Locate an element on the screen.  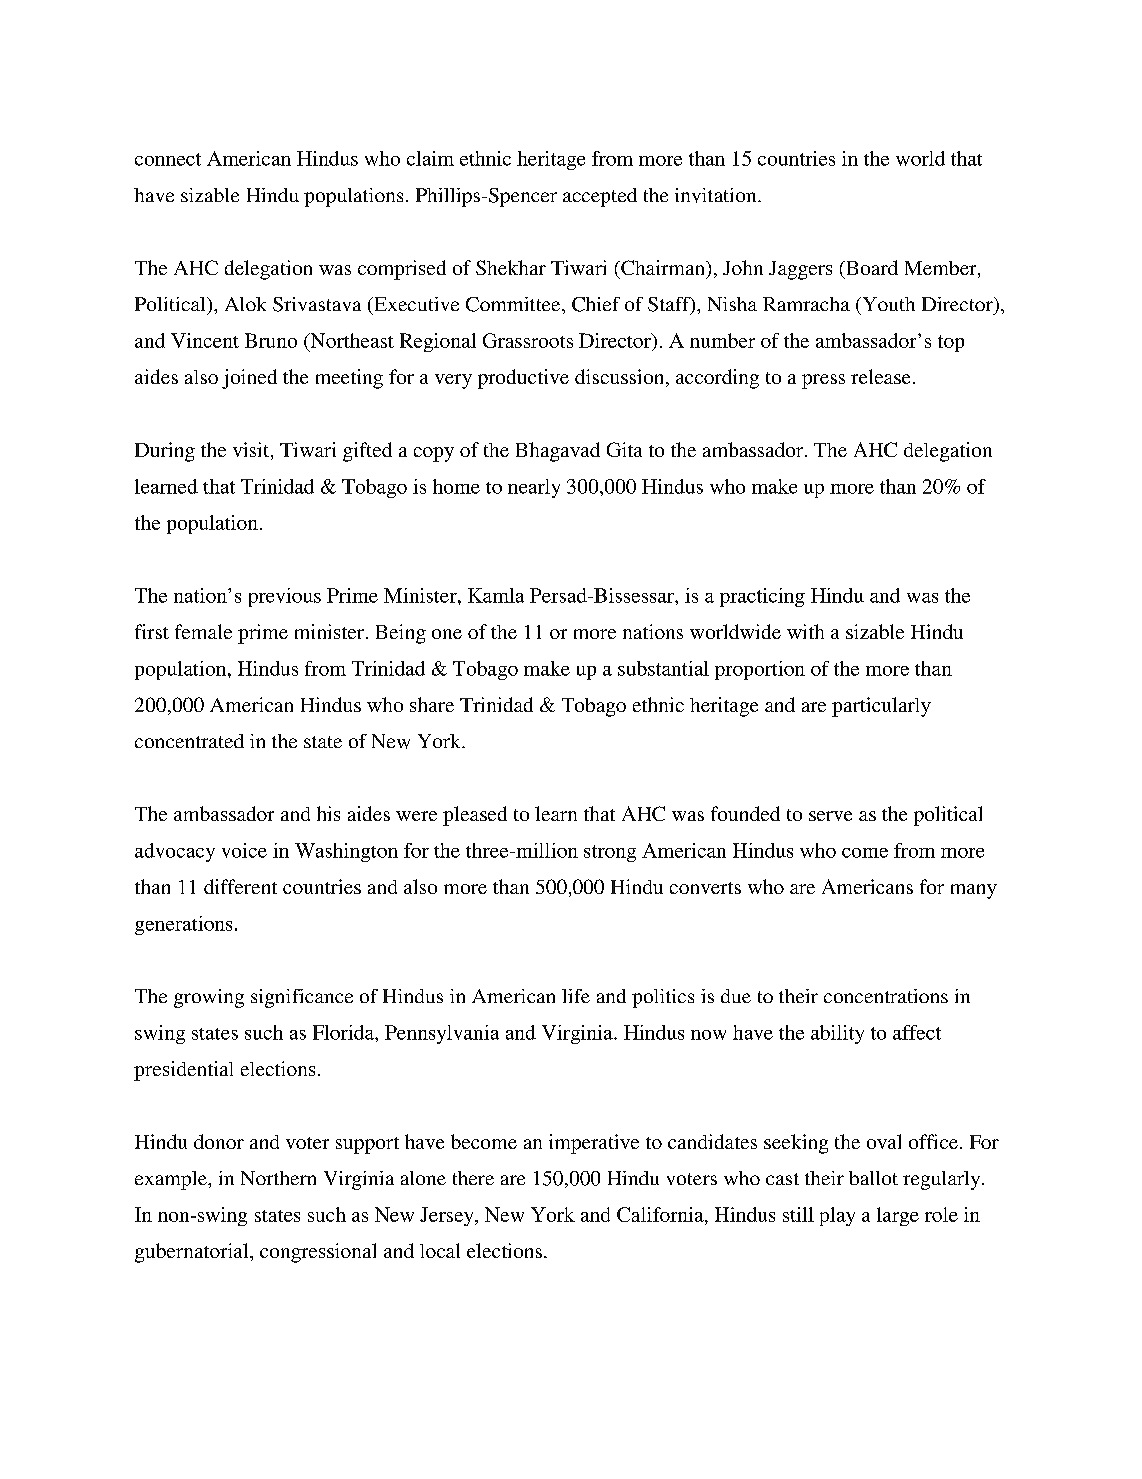
practicing is located at coordinates (762, 597).
